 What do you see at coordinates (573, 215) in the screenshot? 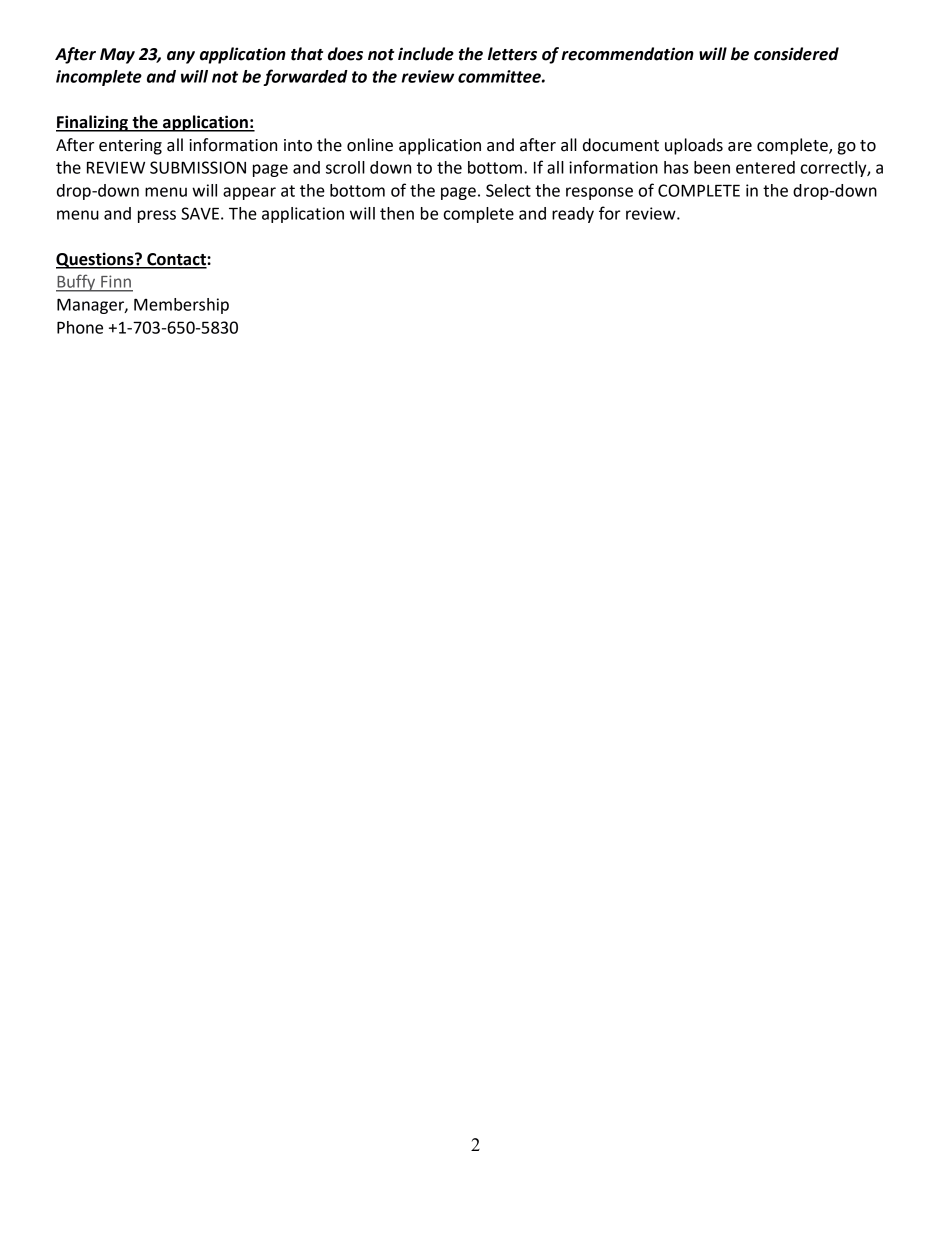
I see `ready` at bounding box center [573, 215].
